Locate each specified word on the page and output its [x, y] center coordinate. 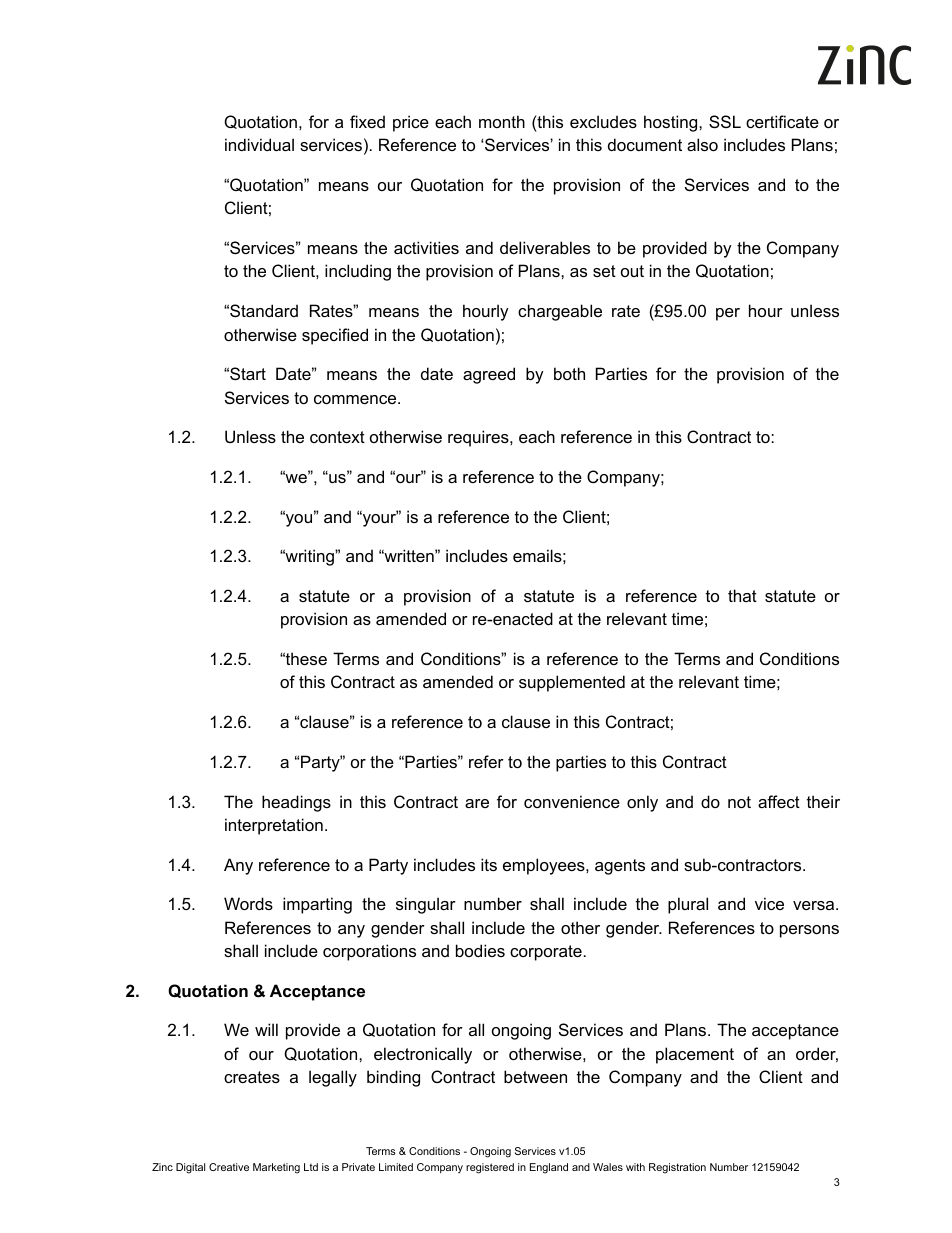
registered [490, 1168]
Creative [229, 1167]
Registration [677, 1168]
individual [259, 144]
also [702, 144]
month [502, 121]
